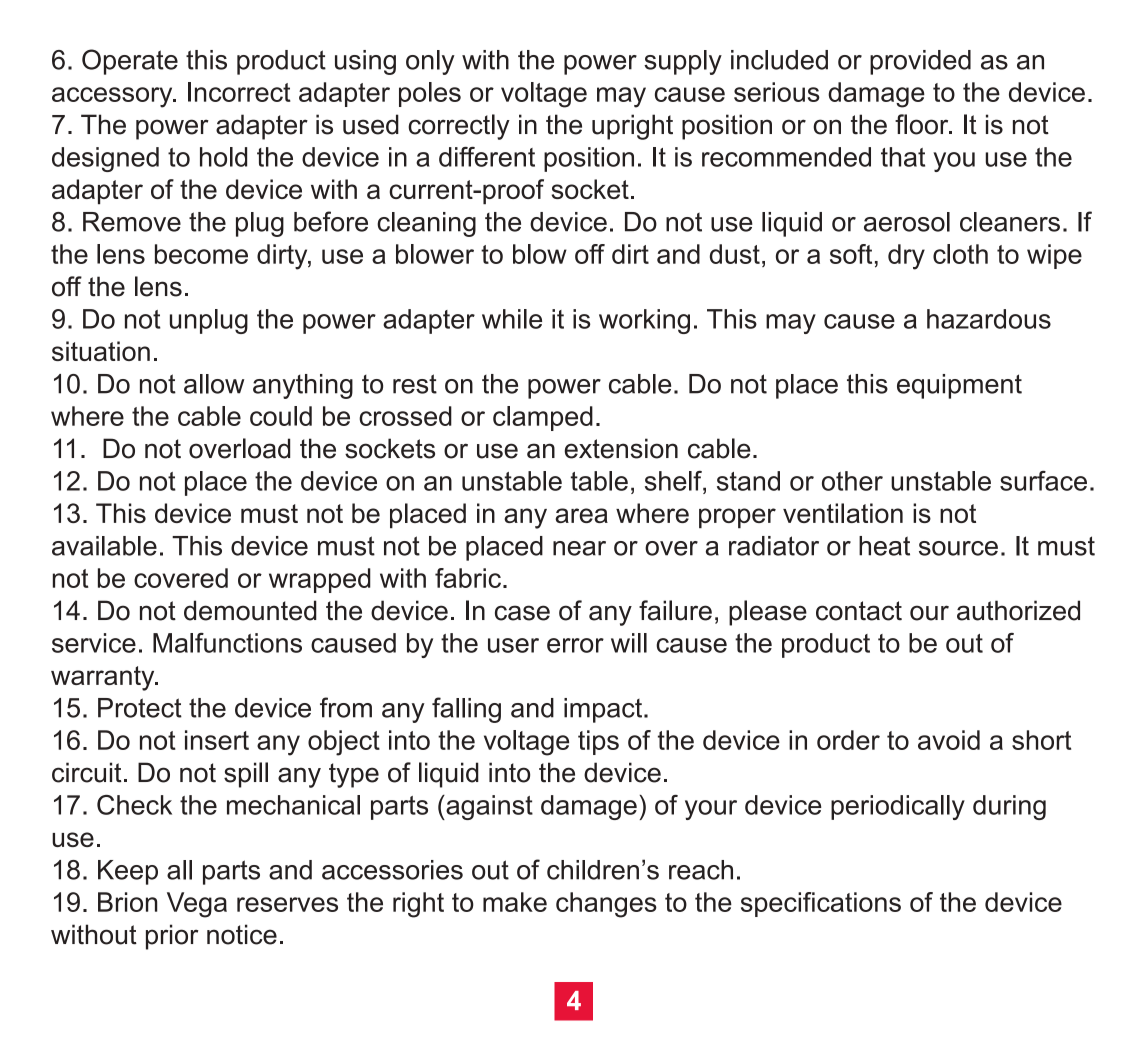 This page has width=1148, height=1046. Describe the element at coordinates (683, 62) in the page. I see `supply` at that location.
